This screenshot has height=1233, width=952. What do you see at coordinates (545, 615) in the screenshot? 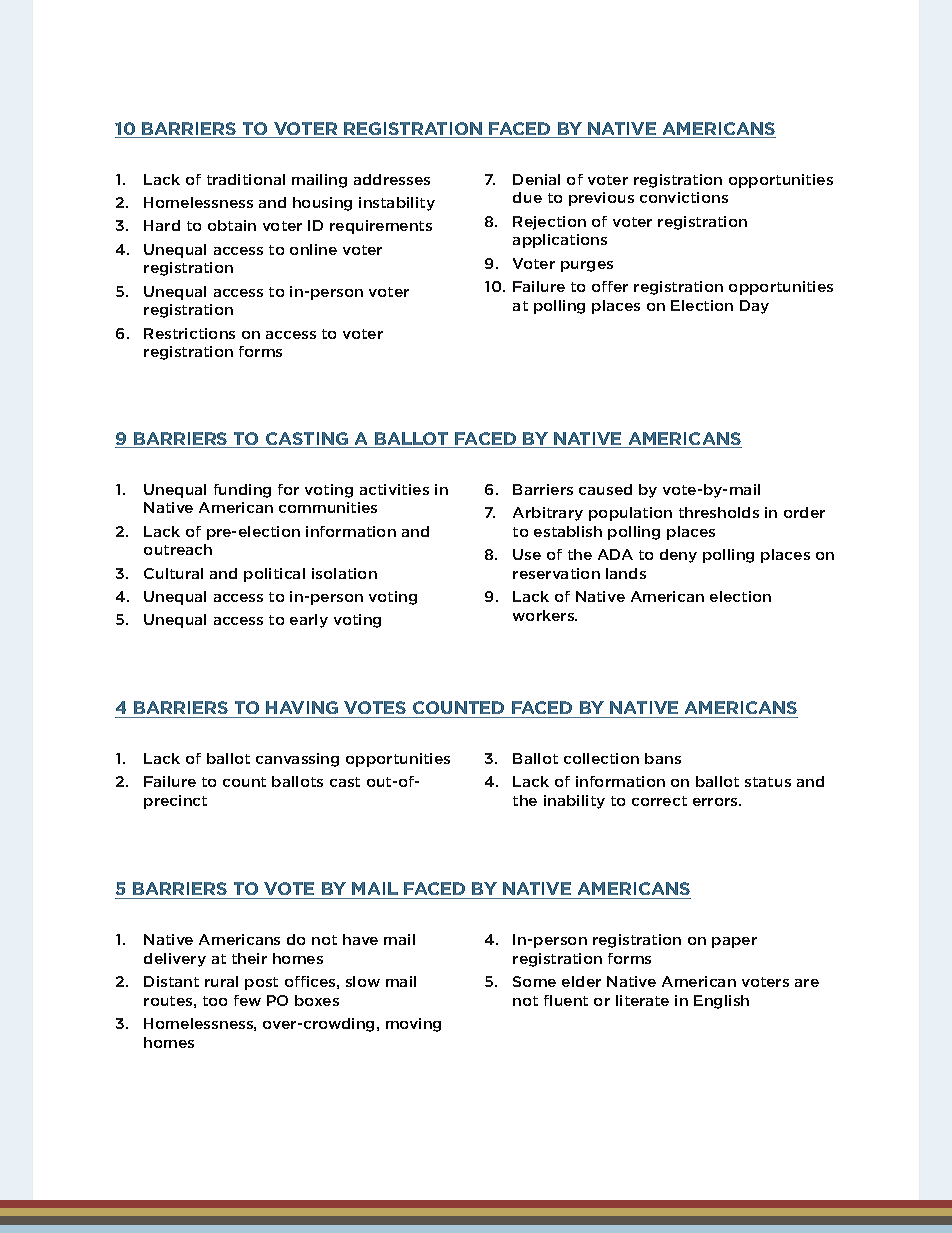
I see `workers` at bounding box center [545, 615].
